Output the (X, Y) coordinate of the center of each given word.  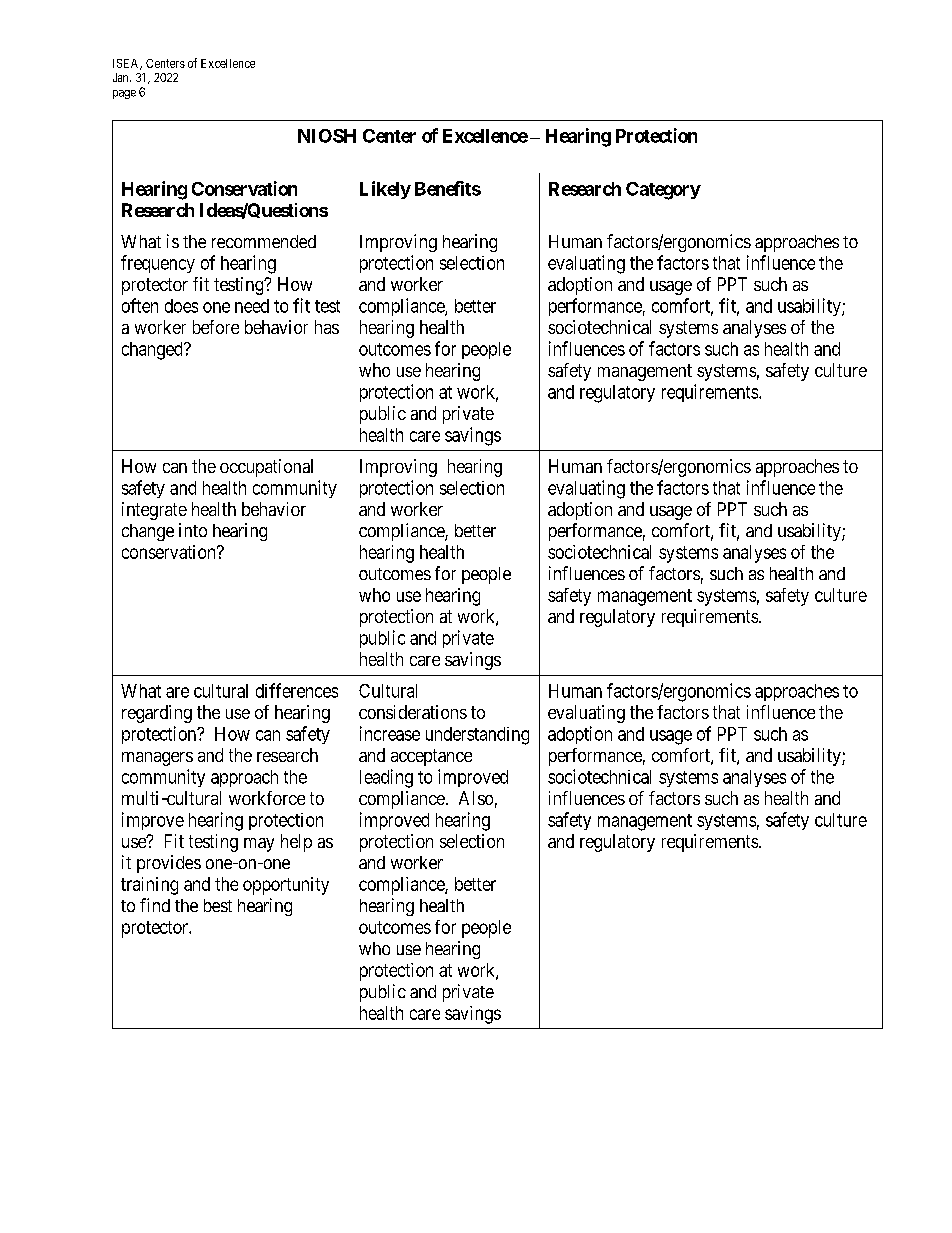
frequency (158, 264)
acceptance (431, 757)
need (252, 306)
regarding (157, 714)
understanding (477, 736)
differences (297, 690)
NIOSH (327, 136)
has (327, 327)
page (124, 94)
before (216, 327)
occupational (266, 468)
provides (169, 864)
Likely (385, 190)
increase (390, 733)
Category (663, 191)
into (193, 530)
